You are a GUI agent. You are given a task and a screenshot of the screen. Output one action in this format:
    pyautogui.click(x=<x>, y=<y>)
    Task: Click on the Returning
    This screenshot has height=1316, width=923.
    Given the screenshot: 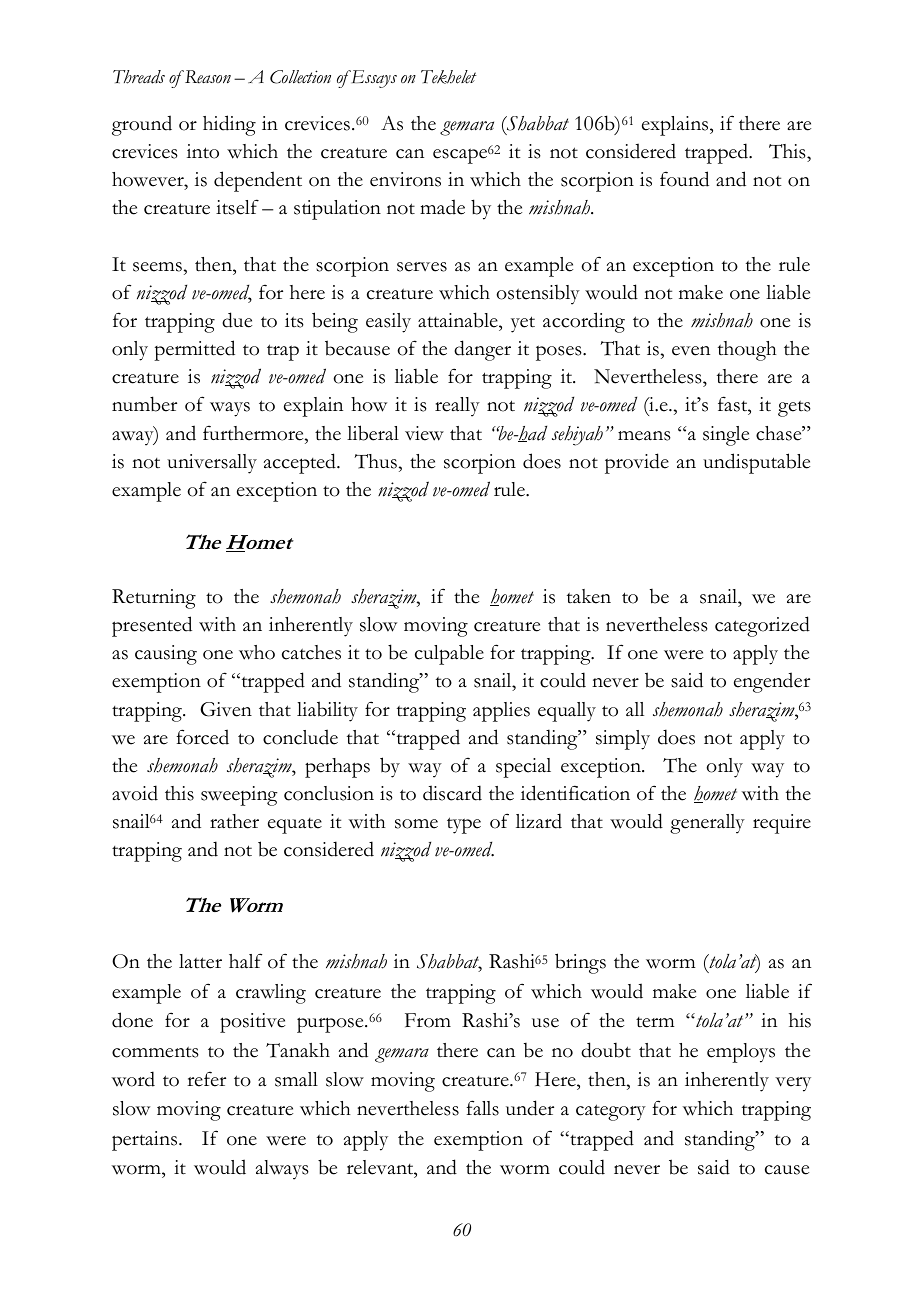 What is the action you would take?
    pyautogui.click(x=154, y=599)
